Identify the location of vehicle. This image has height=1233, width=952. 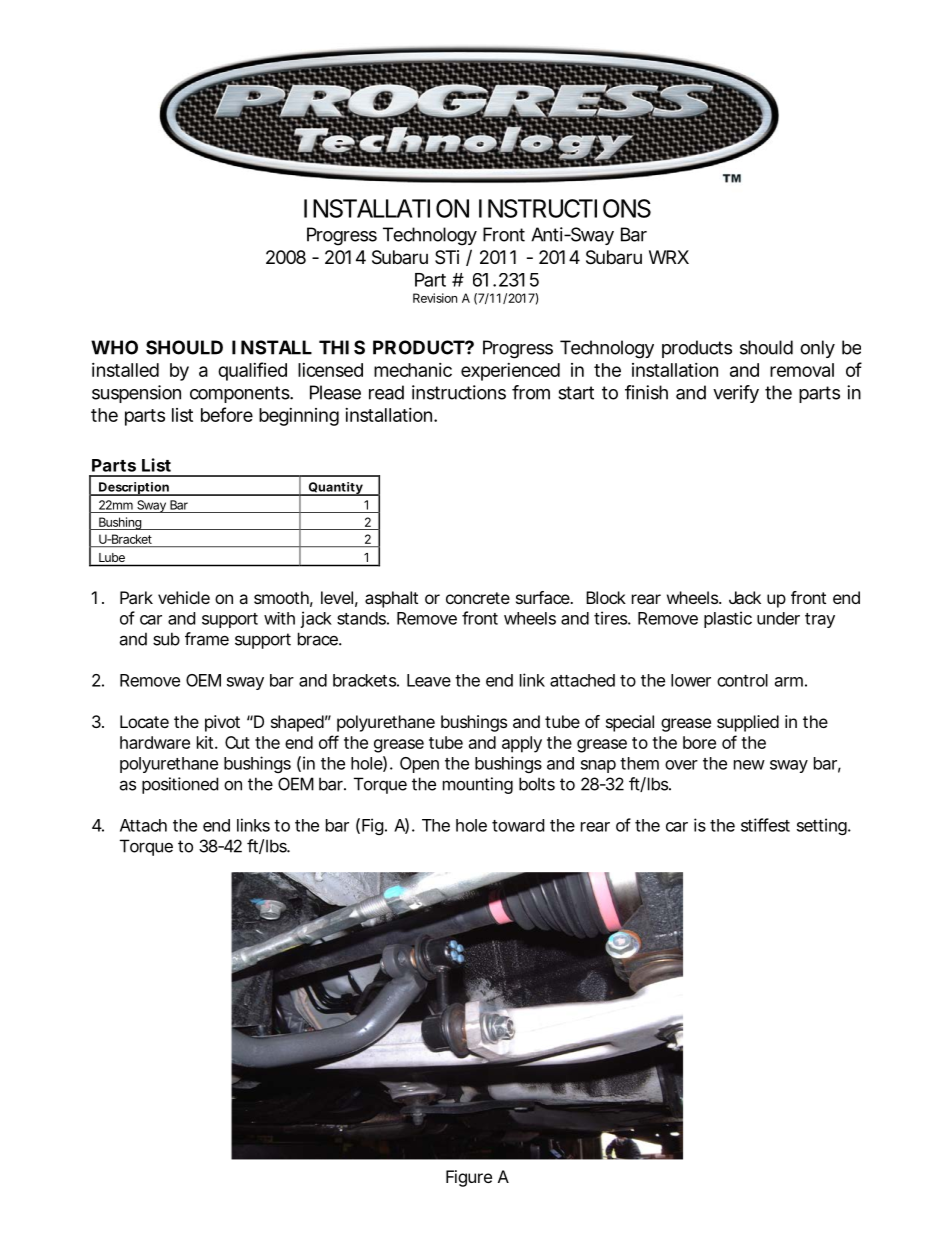
(184, 597).
